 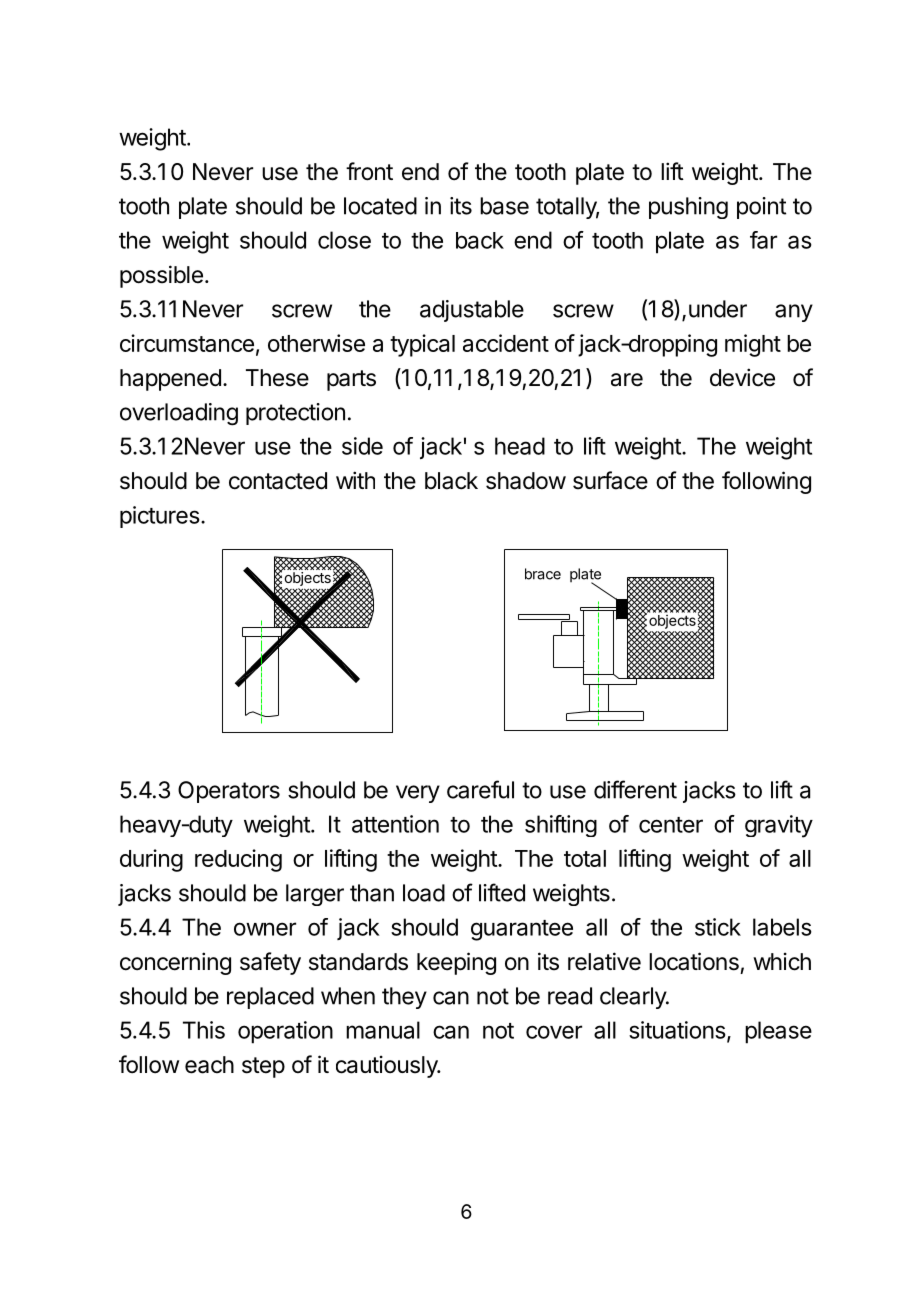 I want to click on Operators, so click(x=229, y=792).
